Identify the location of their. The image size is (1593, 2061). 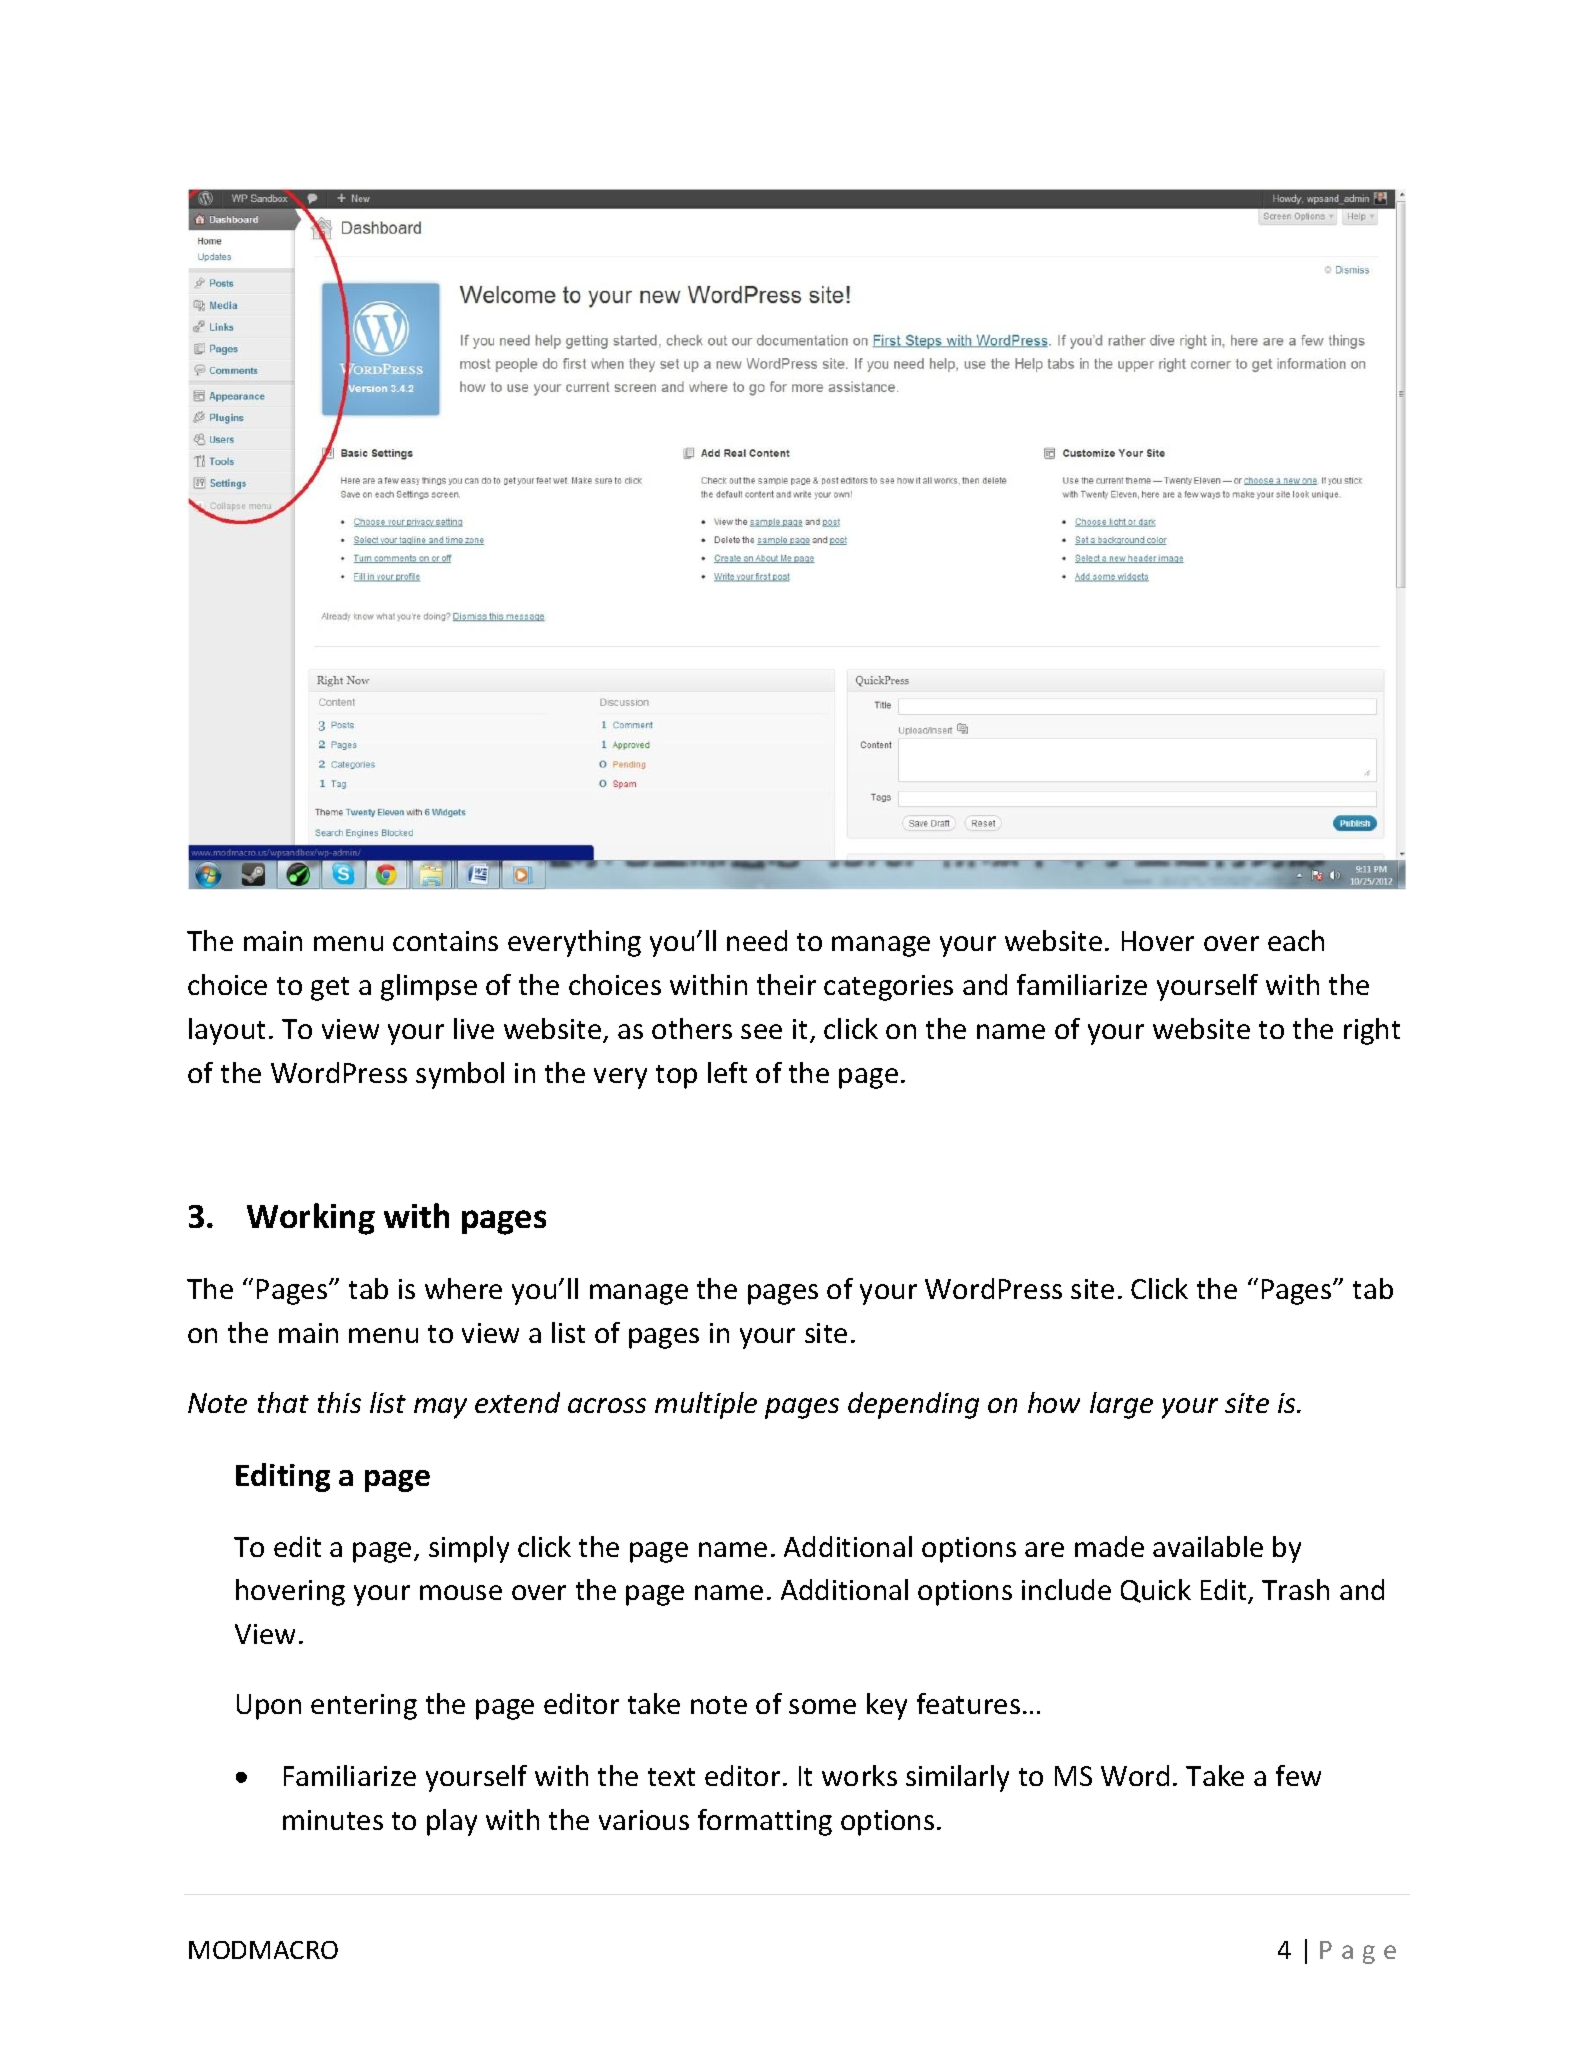
(786, 984).
